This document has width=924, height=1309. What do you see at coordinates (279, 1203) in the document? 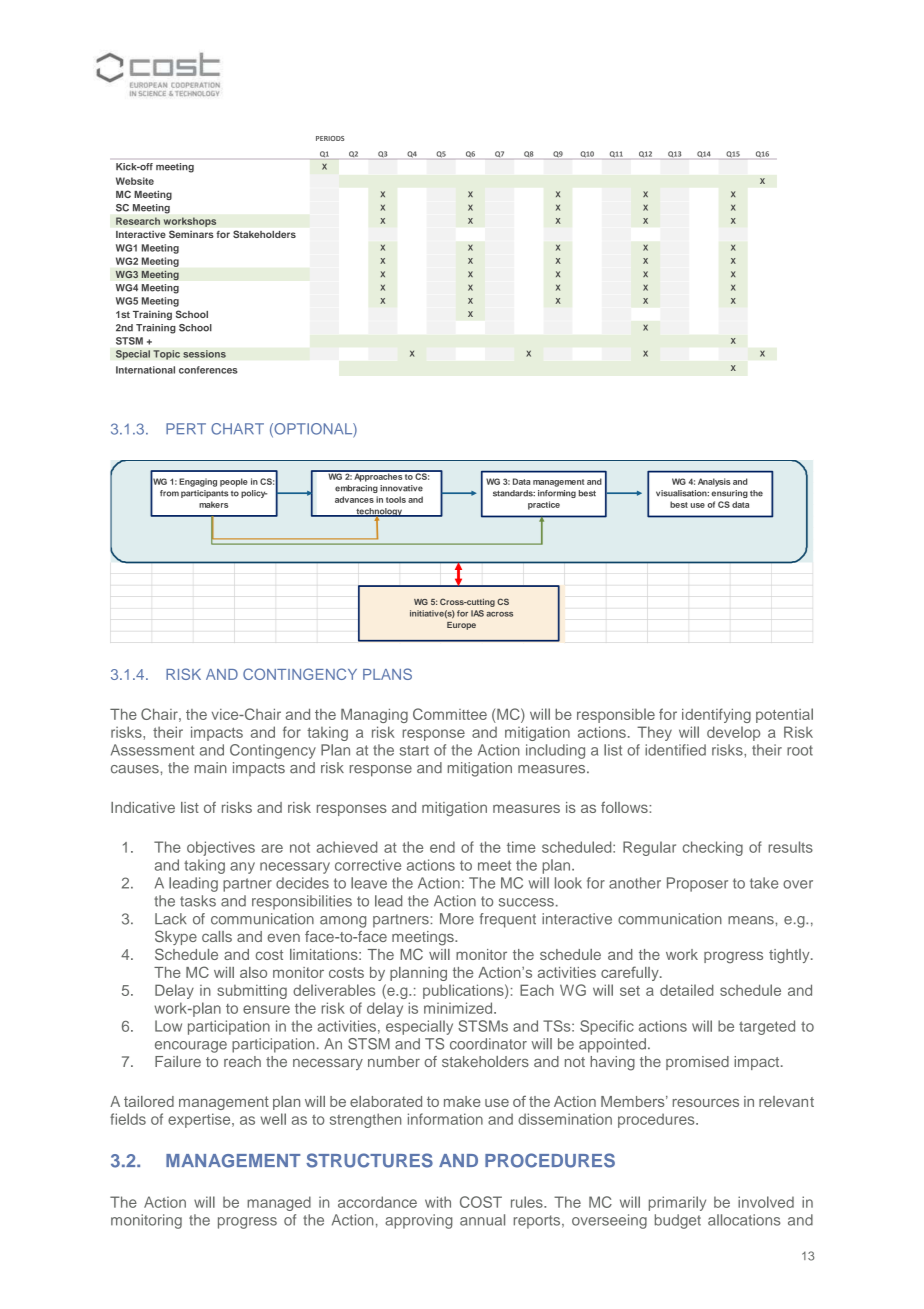
I see `managed` at bounding box center [279, 1203].
